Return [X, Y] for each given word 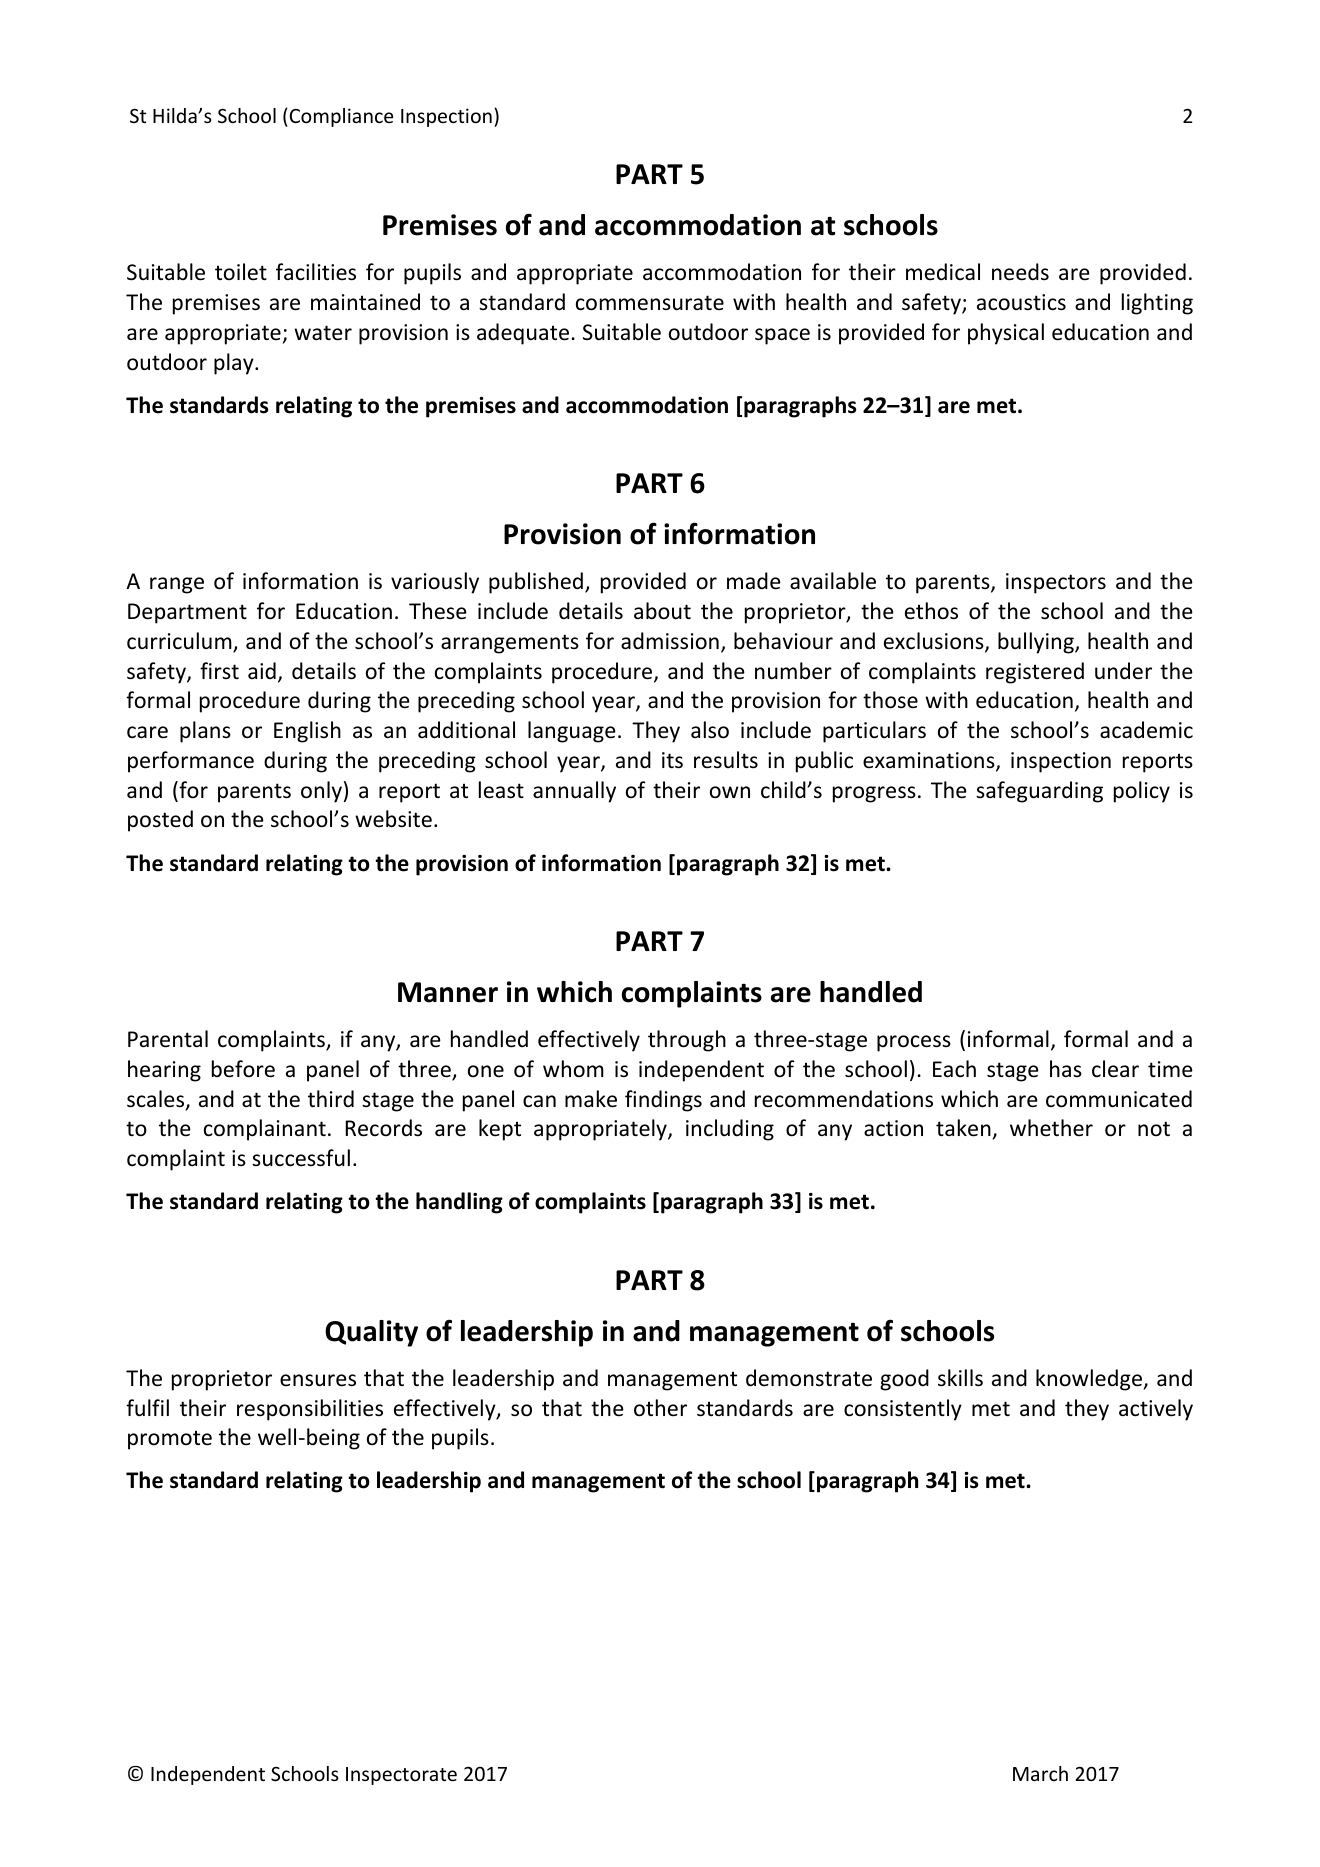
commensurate [650, 303]
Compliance [340, 117]
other [660, 1408]
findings [663, 1101]
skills [960, 1378]
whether [1051, 1127]
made [754, 581]
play [235, 364]
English [307, 732]
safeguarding [1039, 792]
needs [1020, 272]
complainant [265, 1130]
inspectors [1056, 583]
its [672, 760]
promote [170, 1440]
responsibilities [310, 1410]
